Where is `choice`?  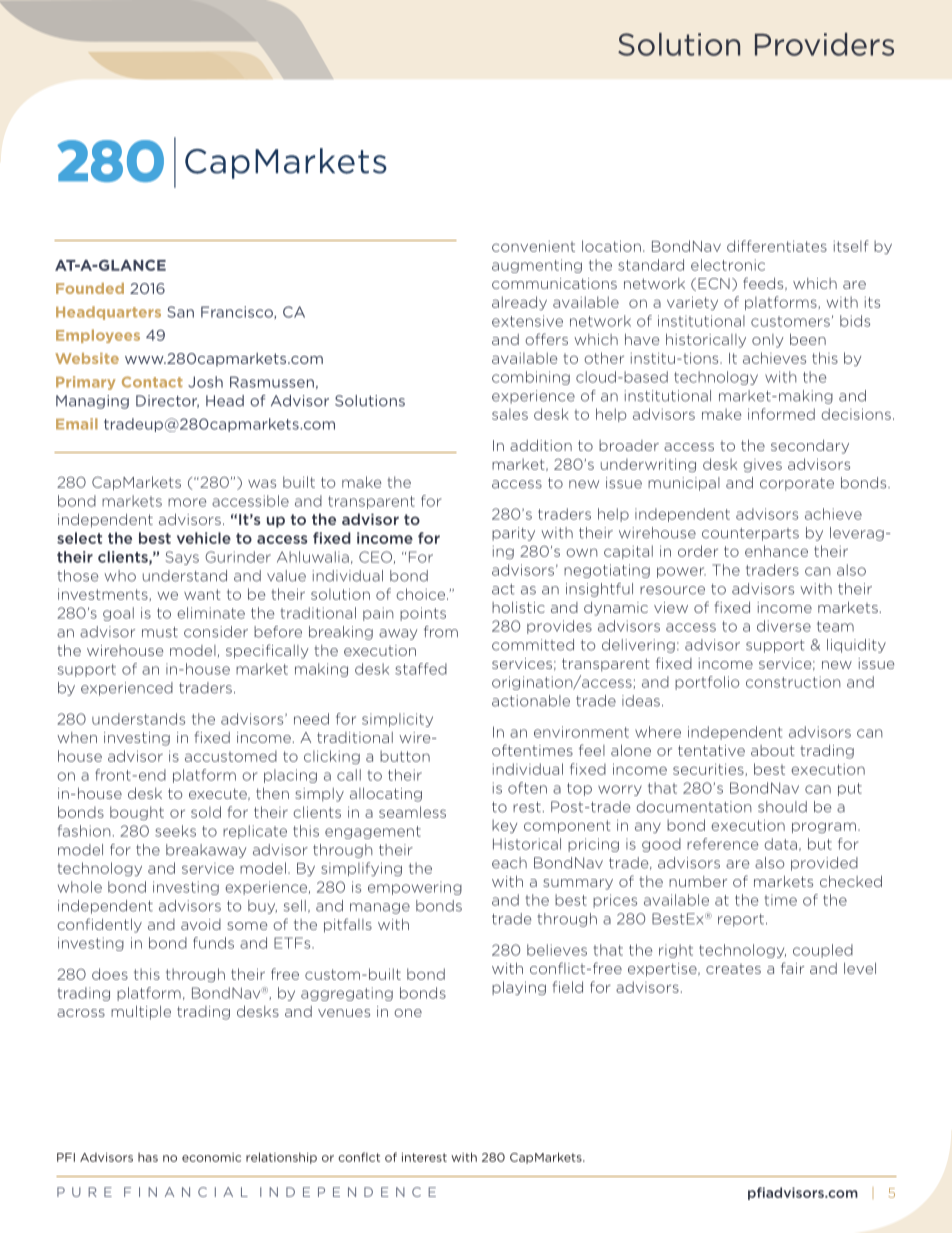 choice is located at coordinates (422, 594).
